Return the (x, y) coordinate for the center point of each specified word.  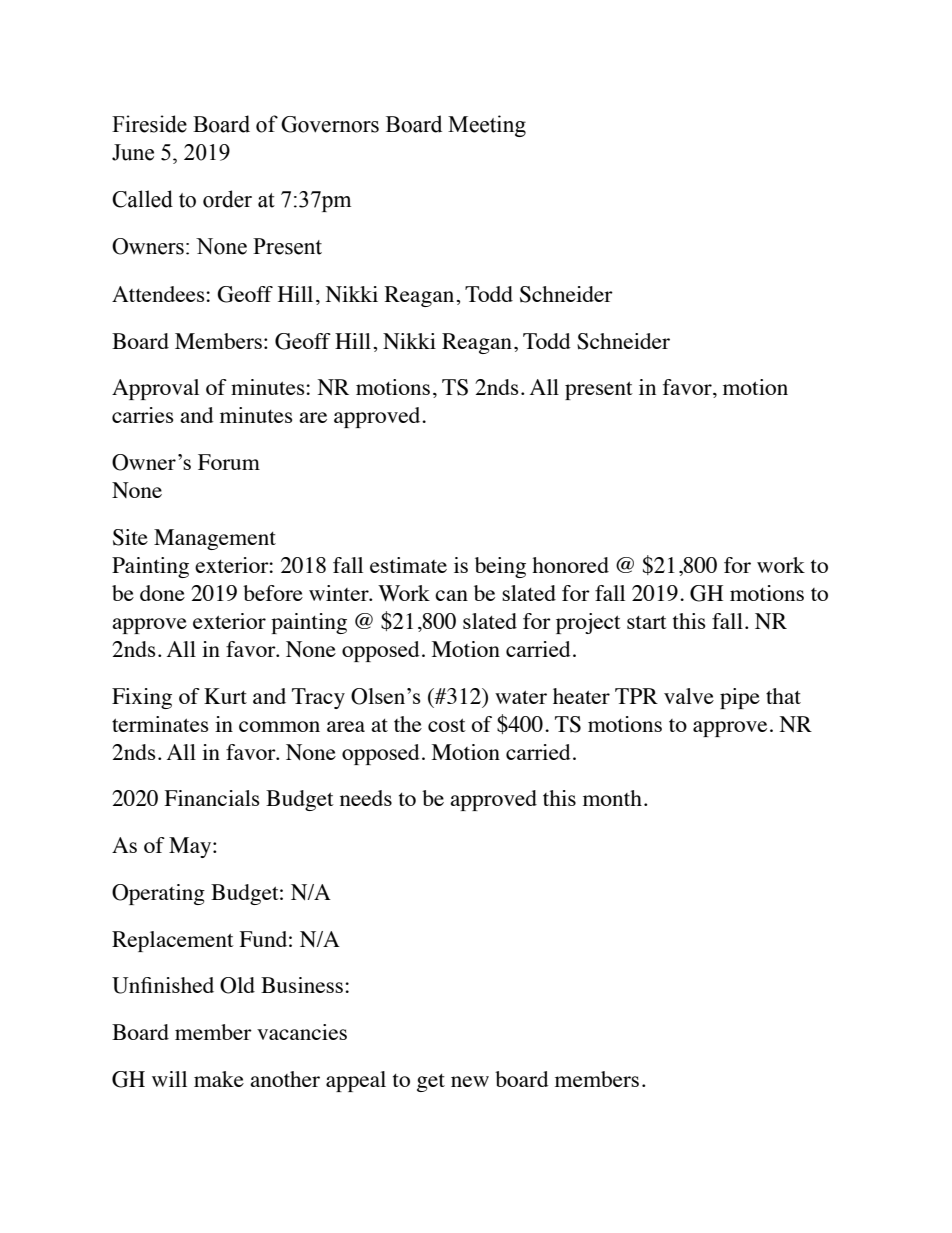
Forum (229, 462)
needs (366, 798)
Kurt (225, 696)
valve (689, 696)
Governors (330, 124)
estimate (408, 565)
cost (447, 725)
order (227, 199)
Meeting (487, 126)
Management (215, 539)
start (647, 622)
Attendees (159, 294)
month (612, 798)
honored (570, 565)
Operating (158, 894)
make (219, 1079)
